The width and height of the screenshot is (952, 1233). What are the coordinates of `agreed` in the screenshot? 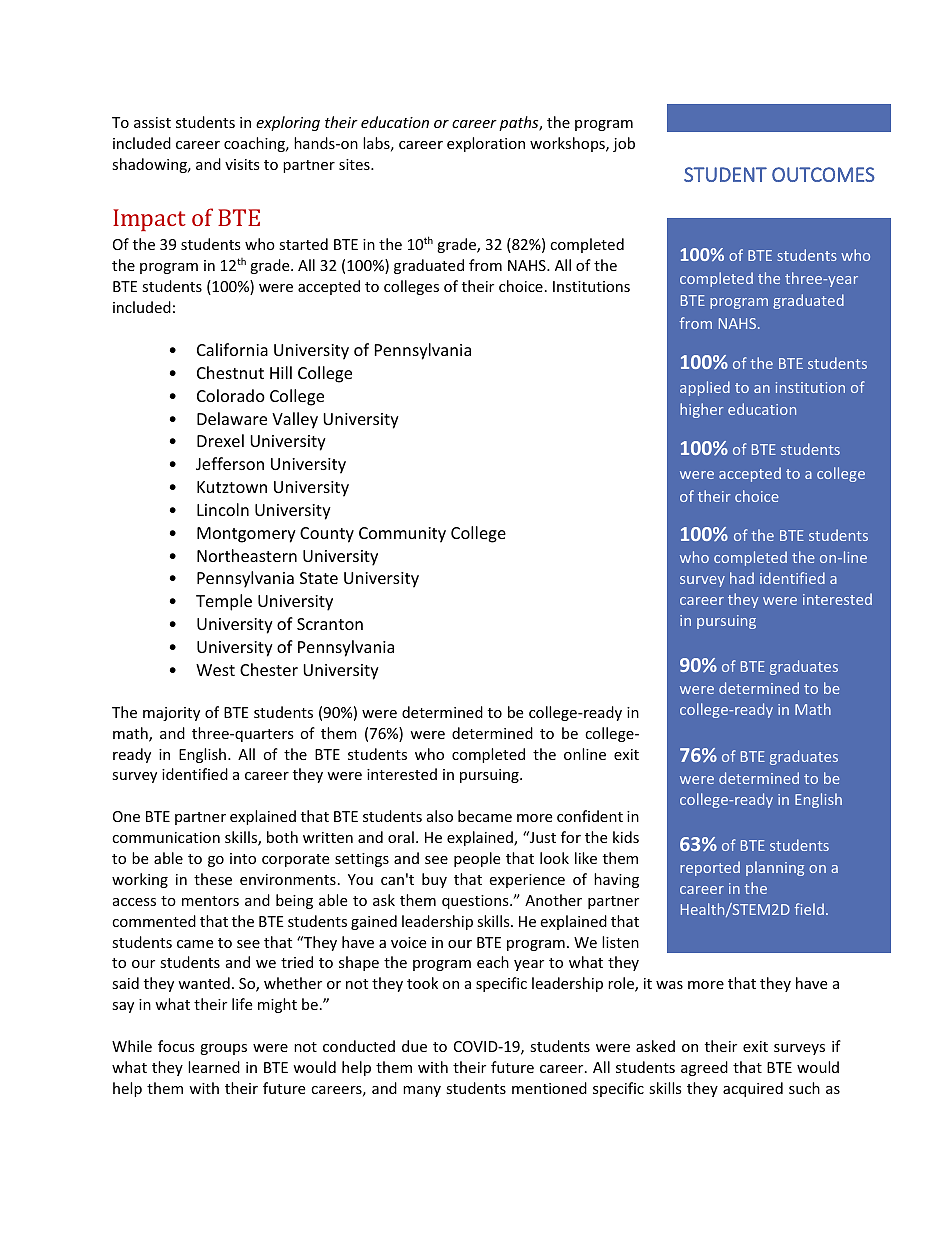 It's located at (704, 1068).
